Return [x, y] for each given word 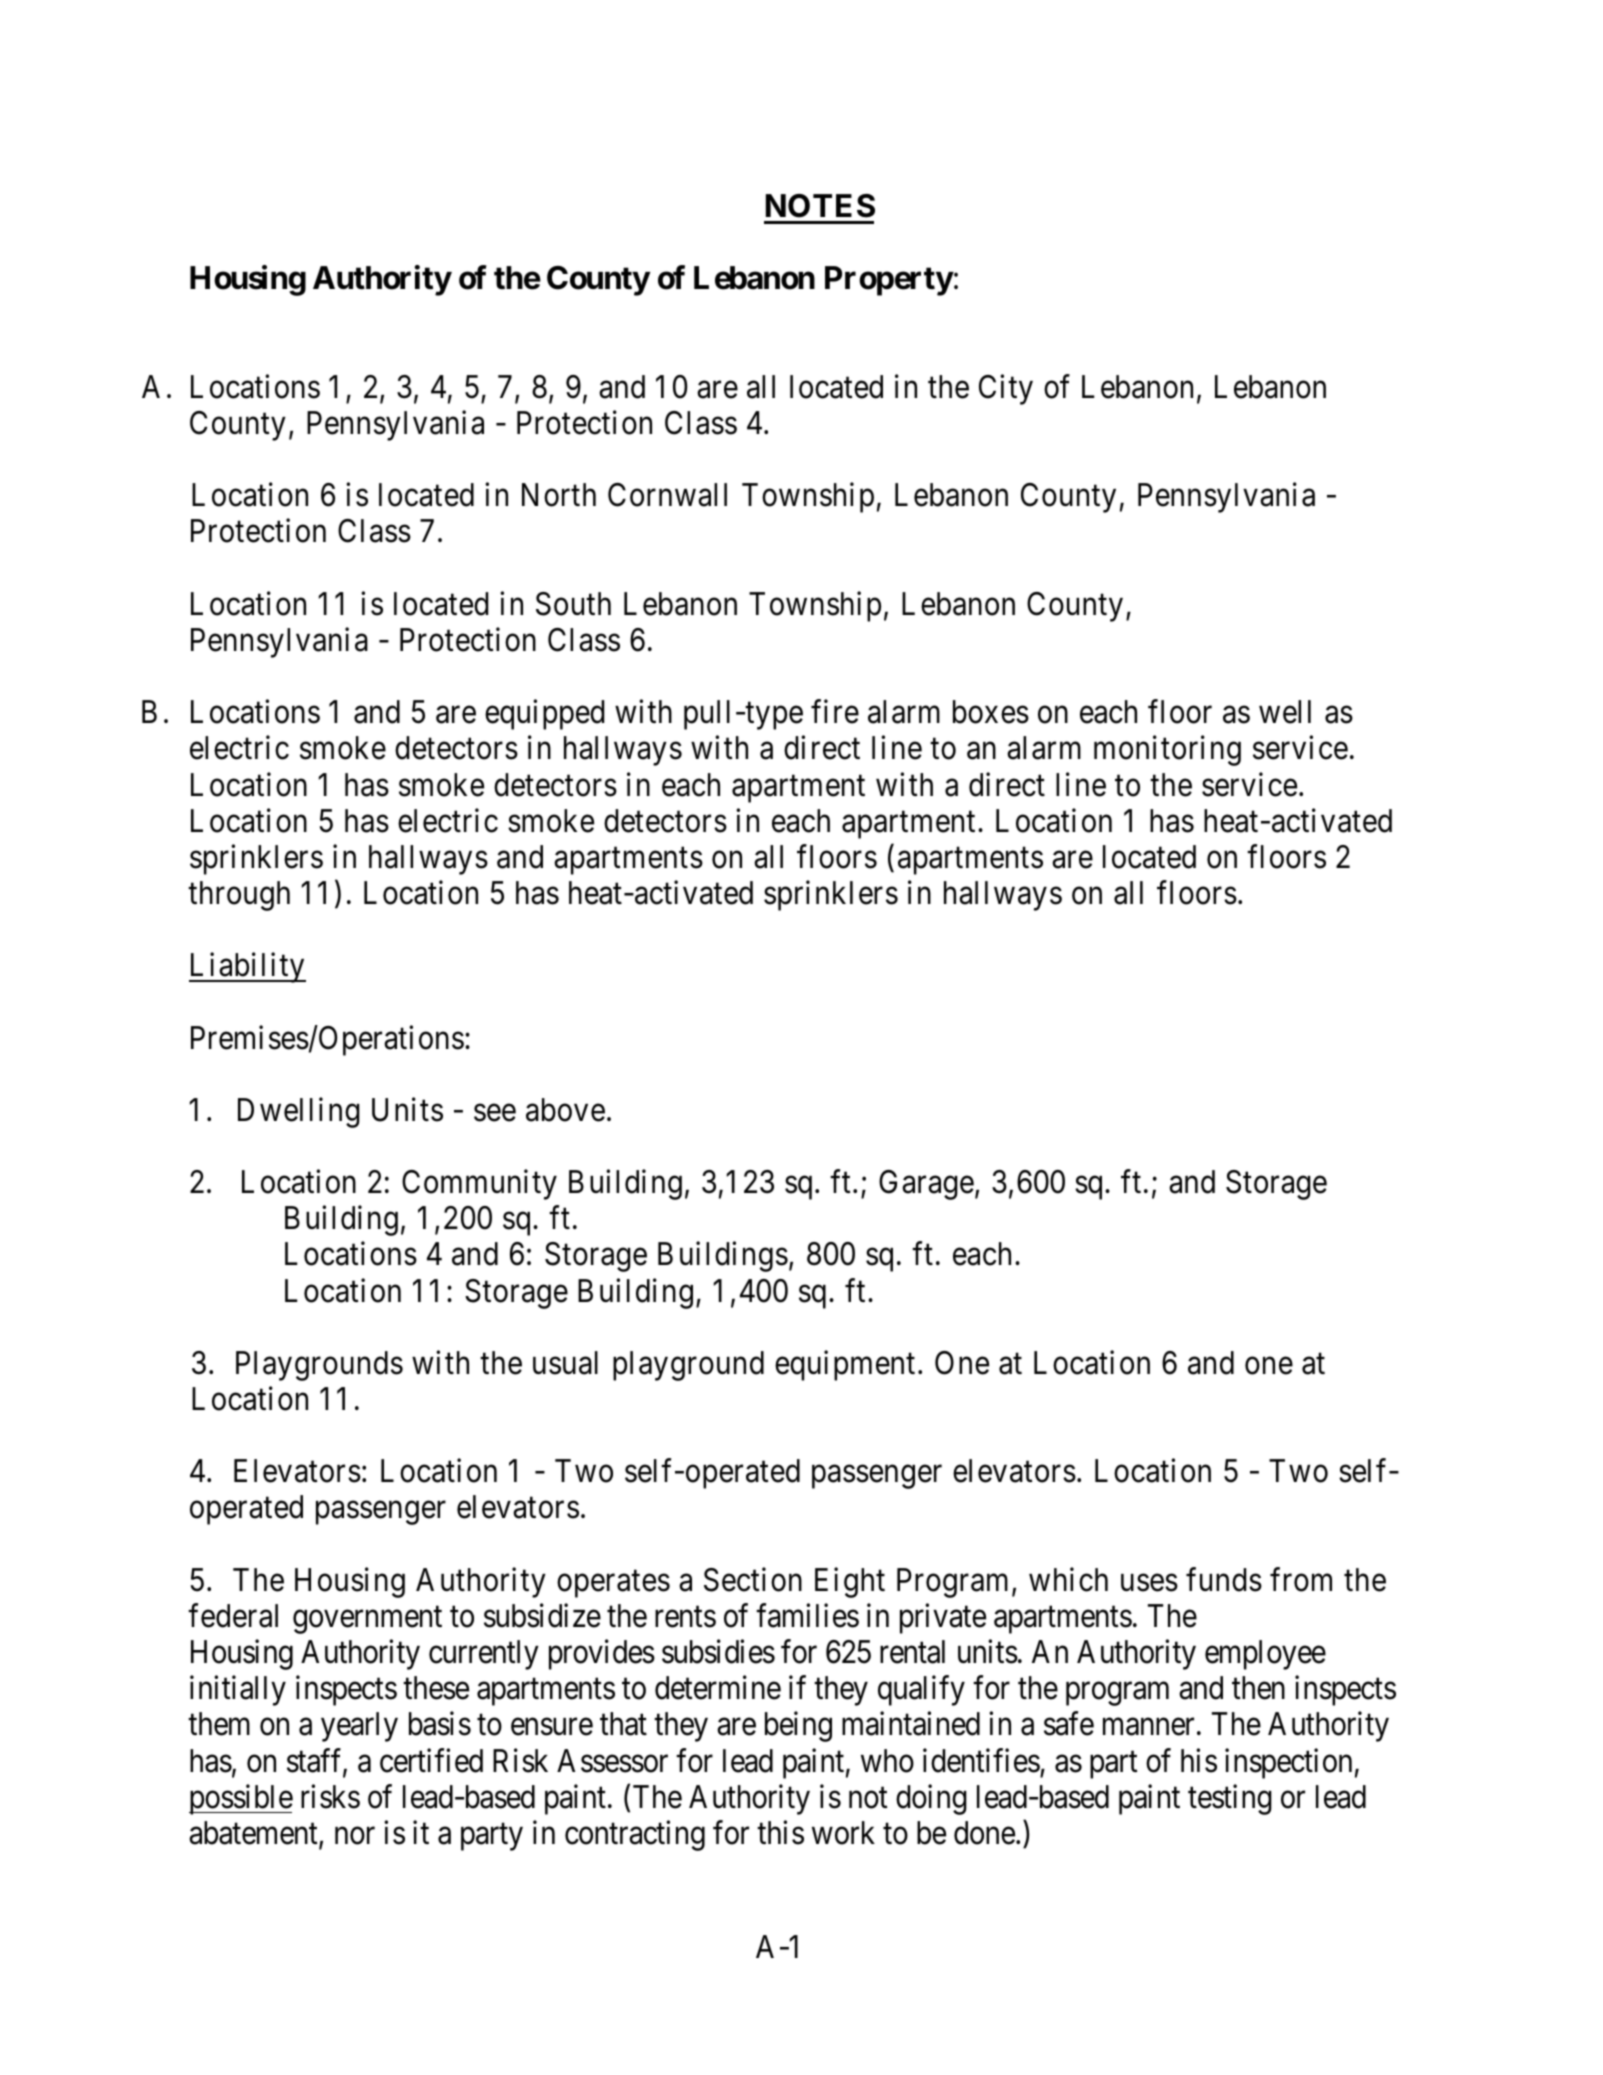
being [798, 1727]
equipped [544, 715]
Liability [247, 968]
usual [565, 1363]
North [559, 495]
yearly [359, 1727]
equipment [845, 1365]
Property [889, 281]
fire [835, 712]
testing [1230, 1799]
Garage [926, 1185]
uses [1149, 1583]
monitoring [1167, 751]
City [1006, 389]
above [565, 1110]
